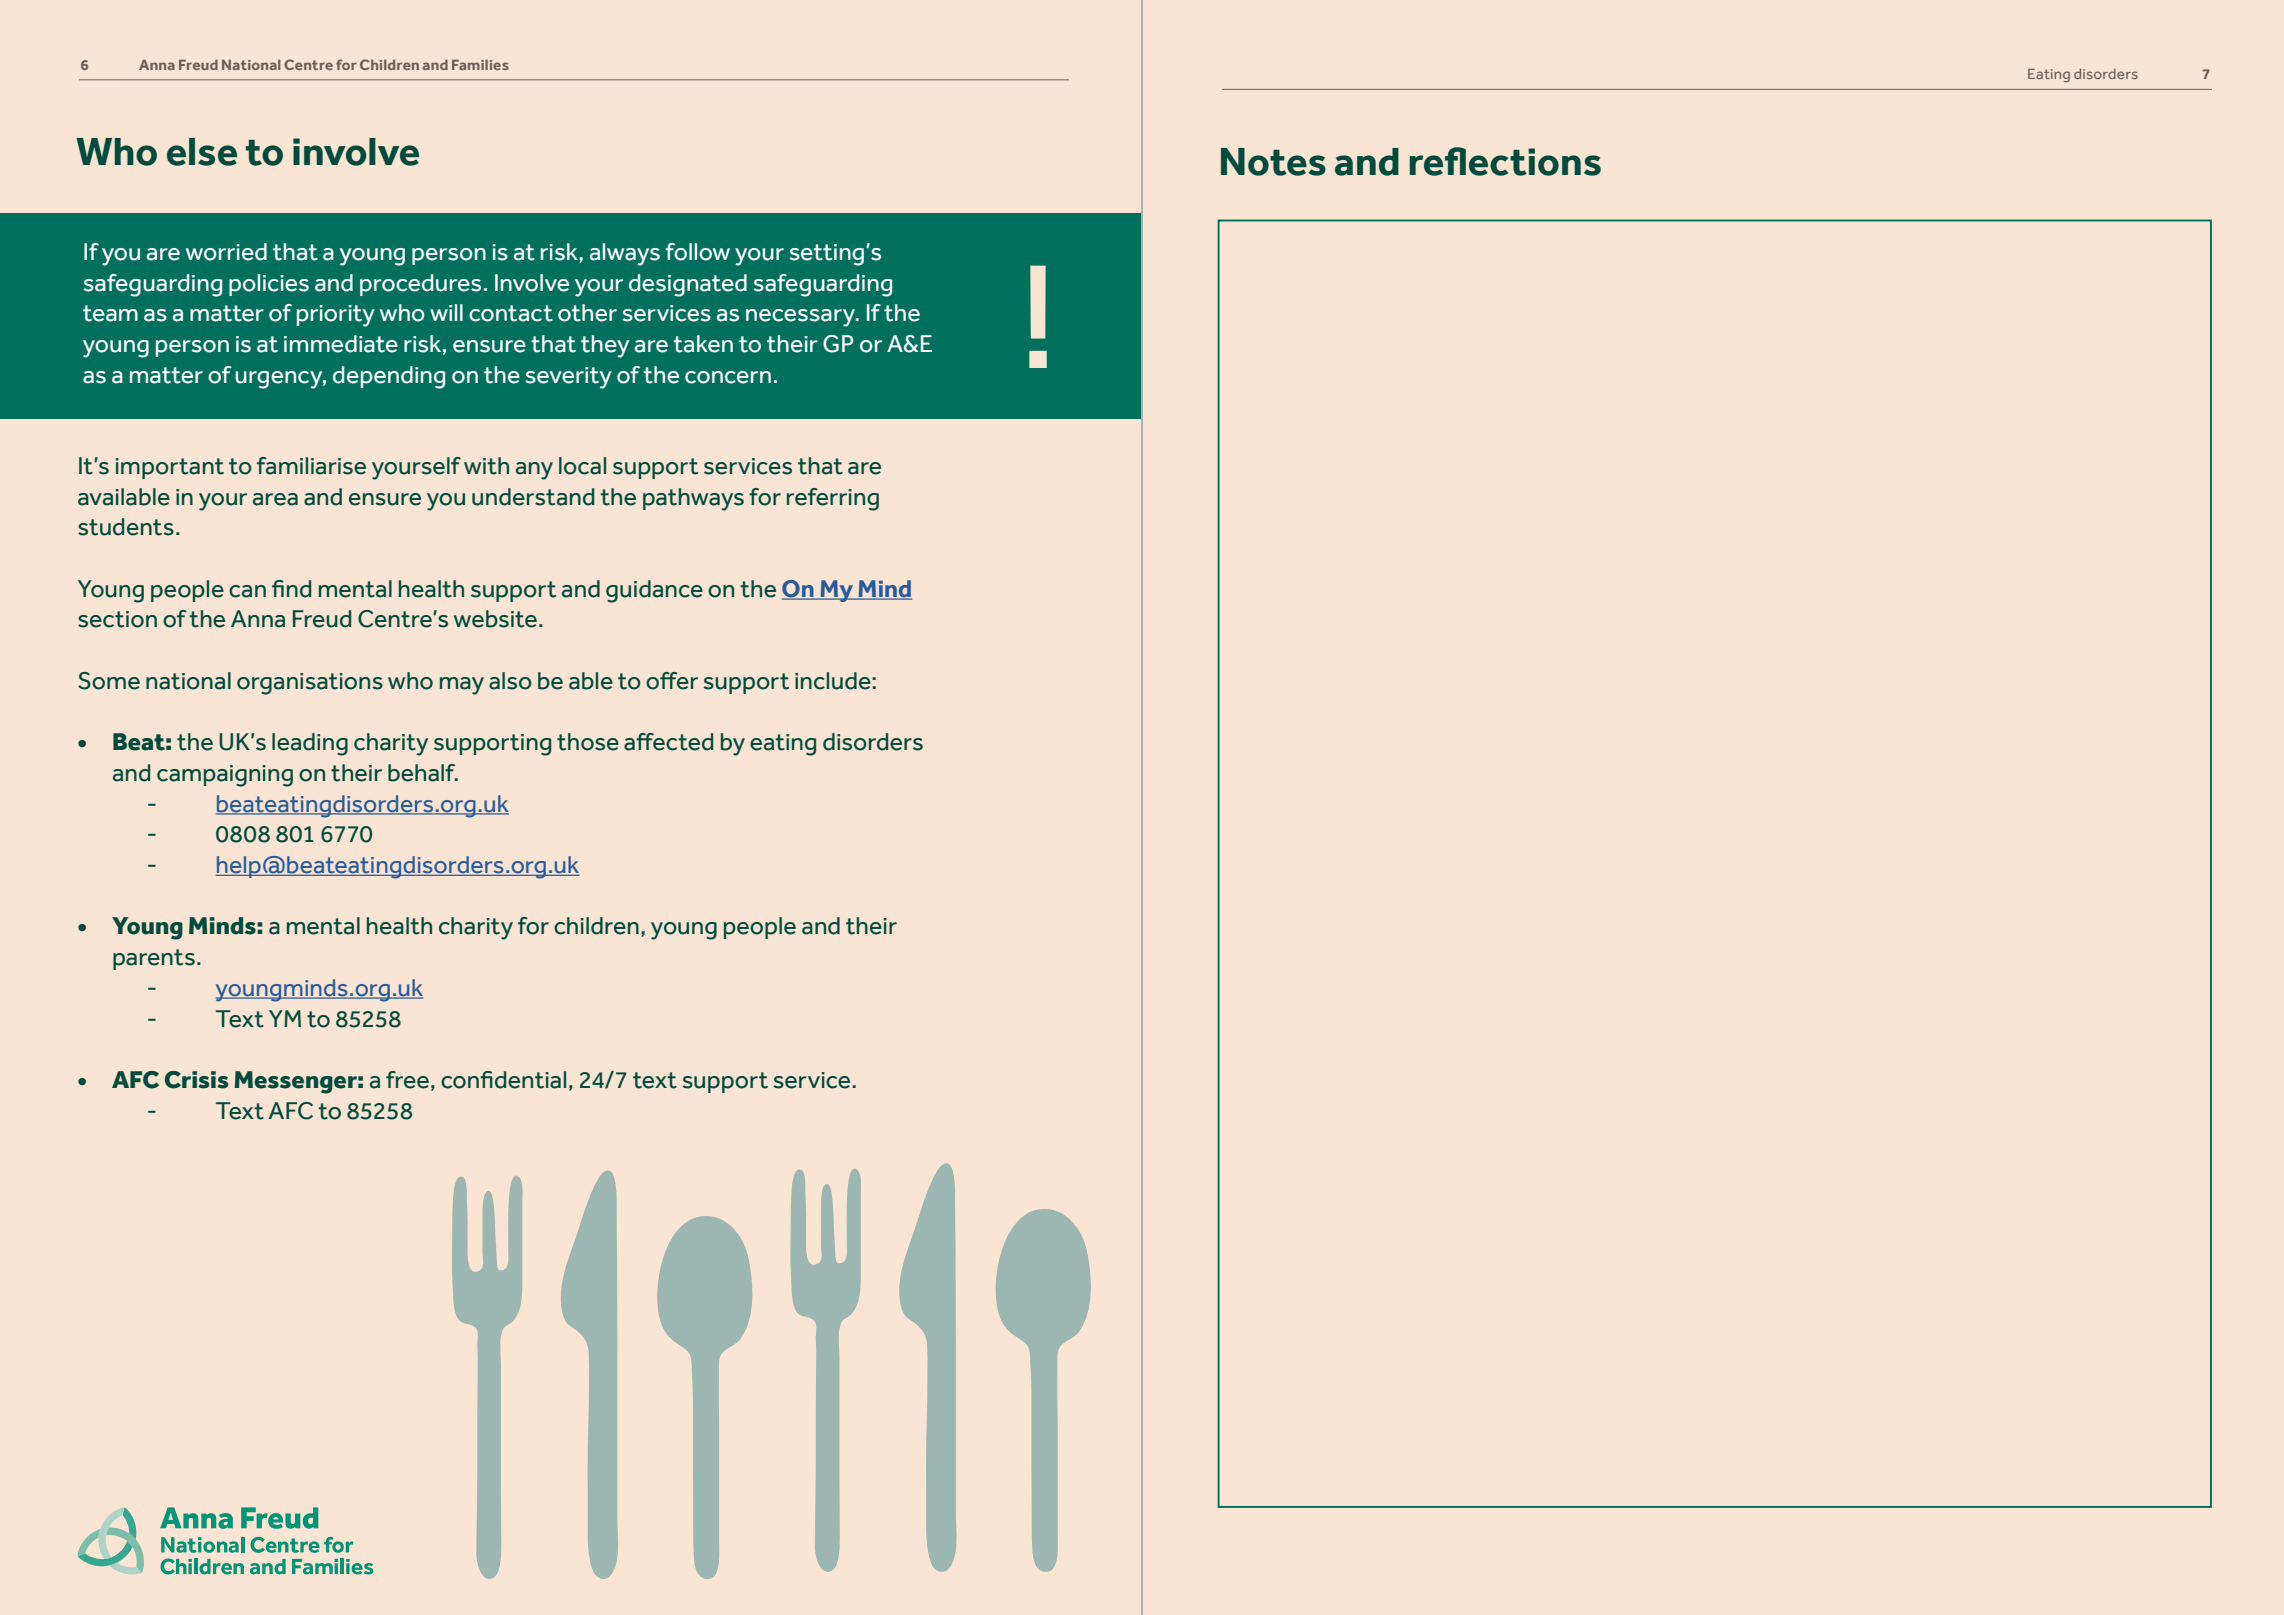  Describe the element at coordinates (668, 742) in the image. I see `affected` at that location.
